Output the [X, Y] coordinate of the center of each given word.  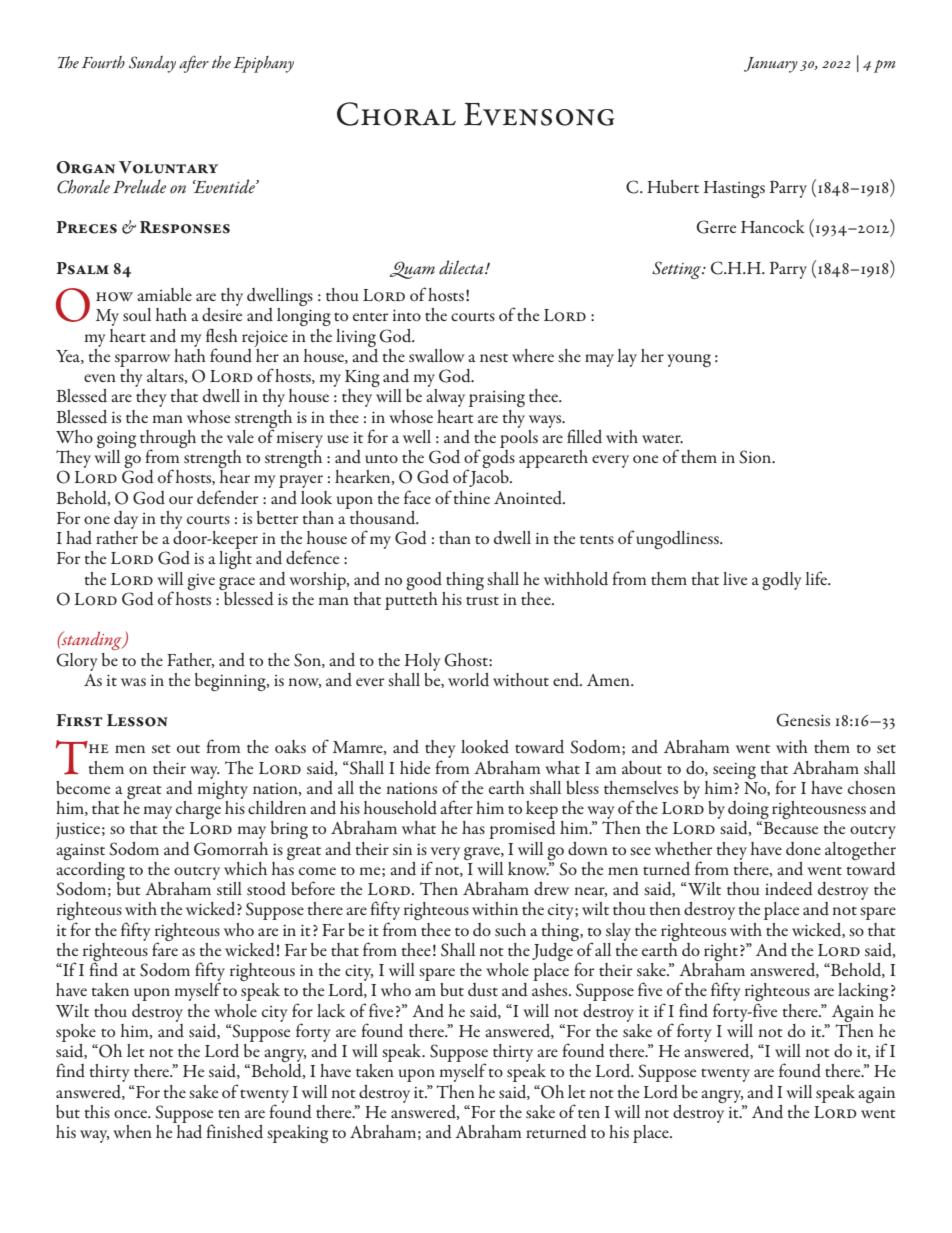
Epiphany [263, 64]
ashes [551, 989]
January [771, 65]
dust [483, 990]
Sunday [152, 64]
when [132, 1131]
